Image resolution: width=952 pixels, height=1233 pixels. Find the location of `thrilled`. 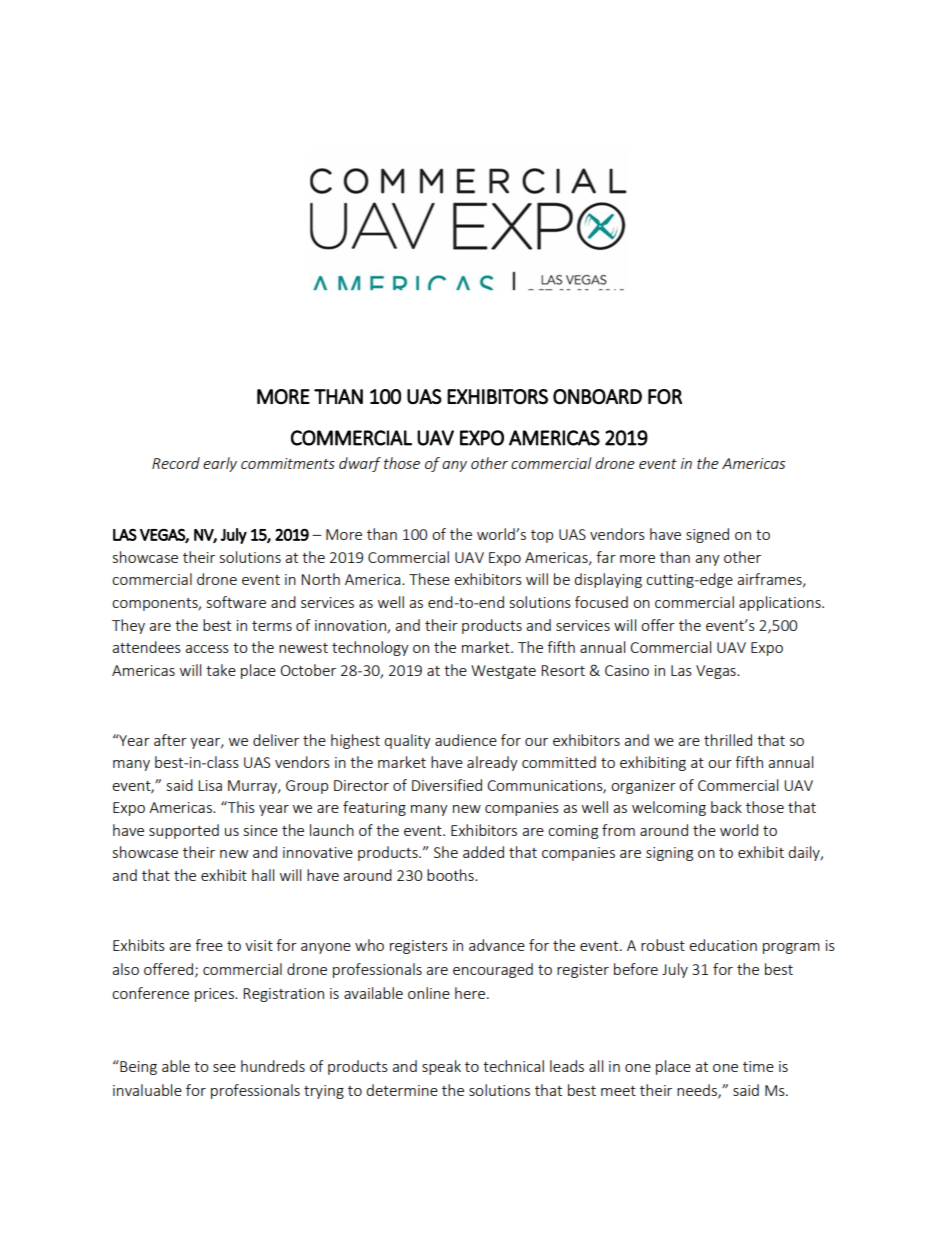

thrilled is located at coordinates (728, 740).
